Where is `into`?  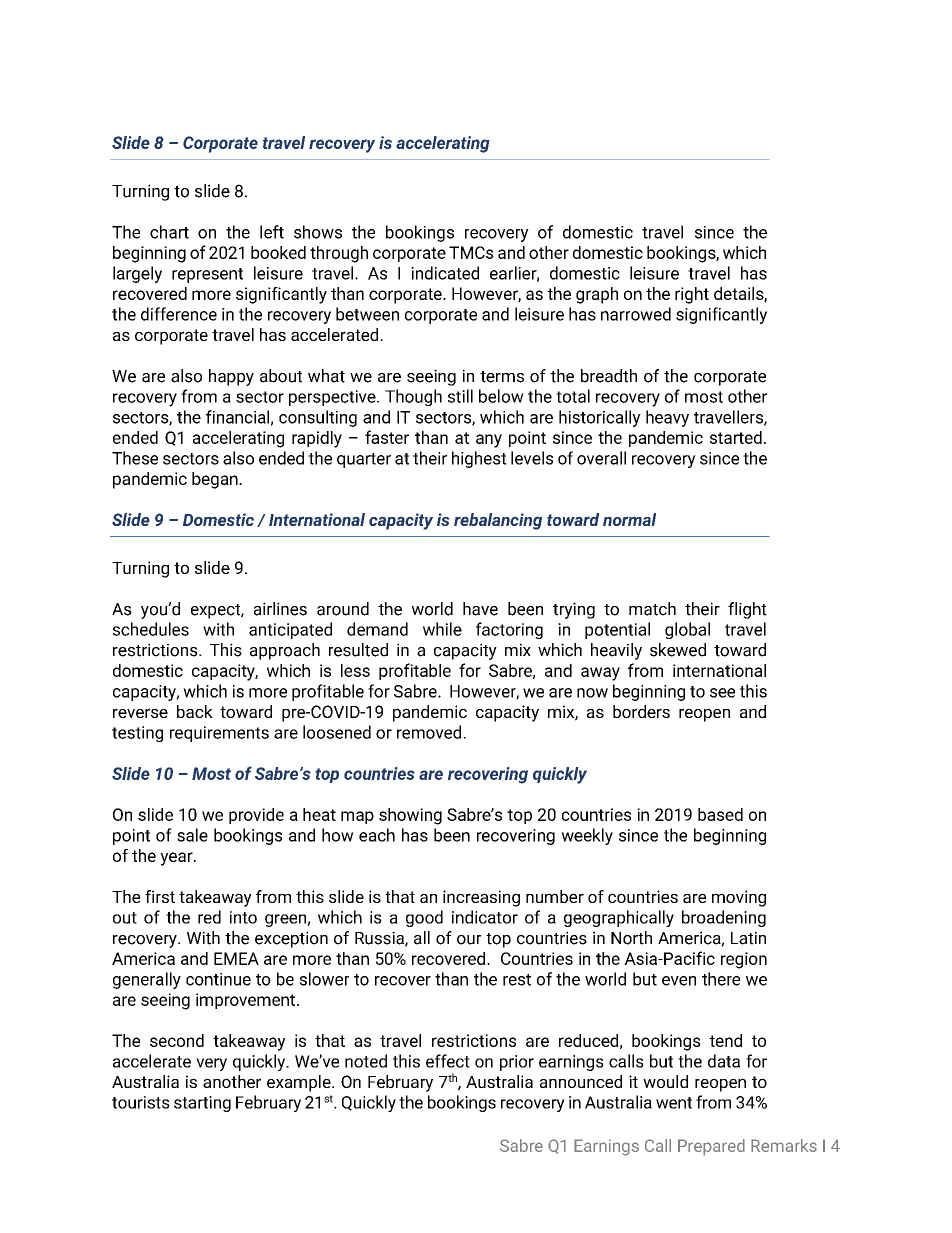 into is located at coordinates (243, 917).
